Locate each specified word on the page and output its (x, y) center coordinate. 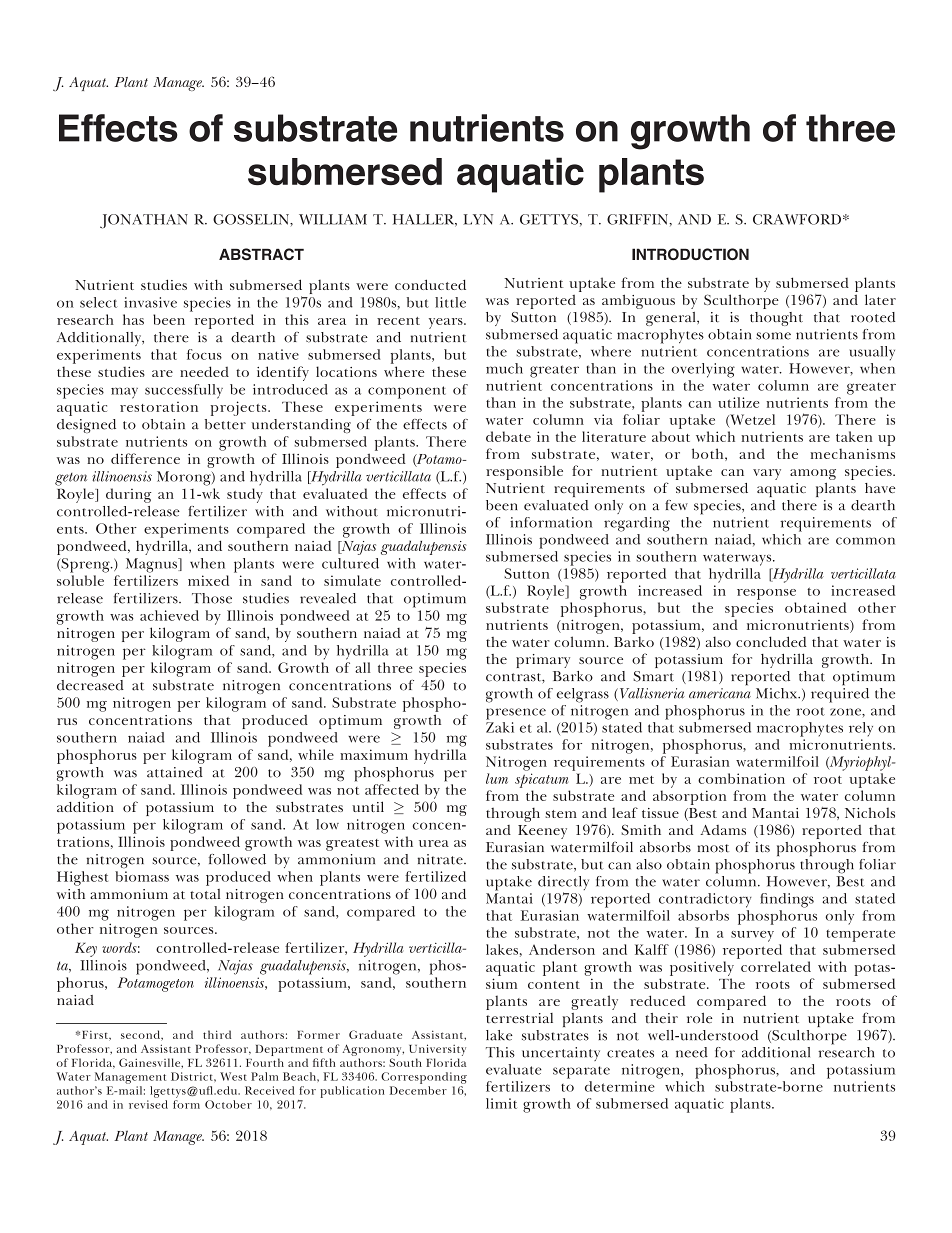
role (700, 1018)
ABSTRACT (261, 254)
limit (501, 1103)
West (233, 1076)
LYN (478, 219)
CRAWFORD (797, 219)
